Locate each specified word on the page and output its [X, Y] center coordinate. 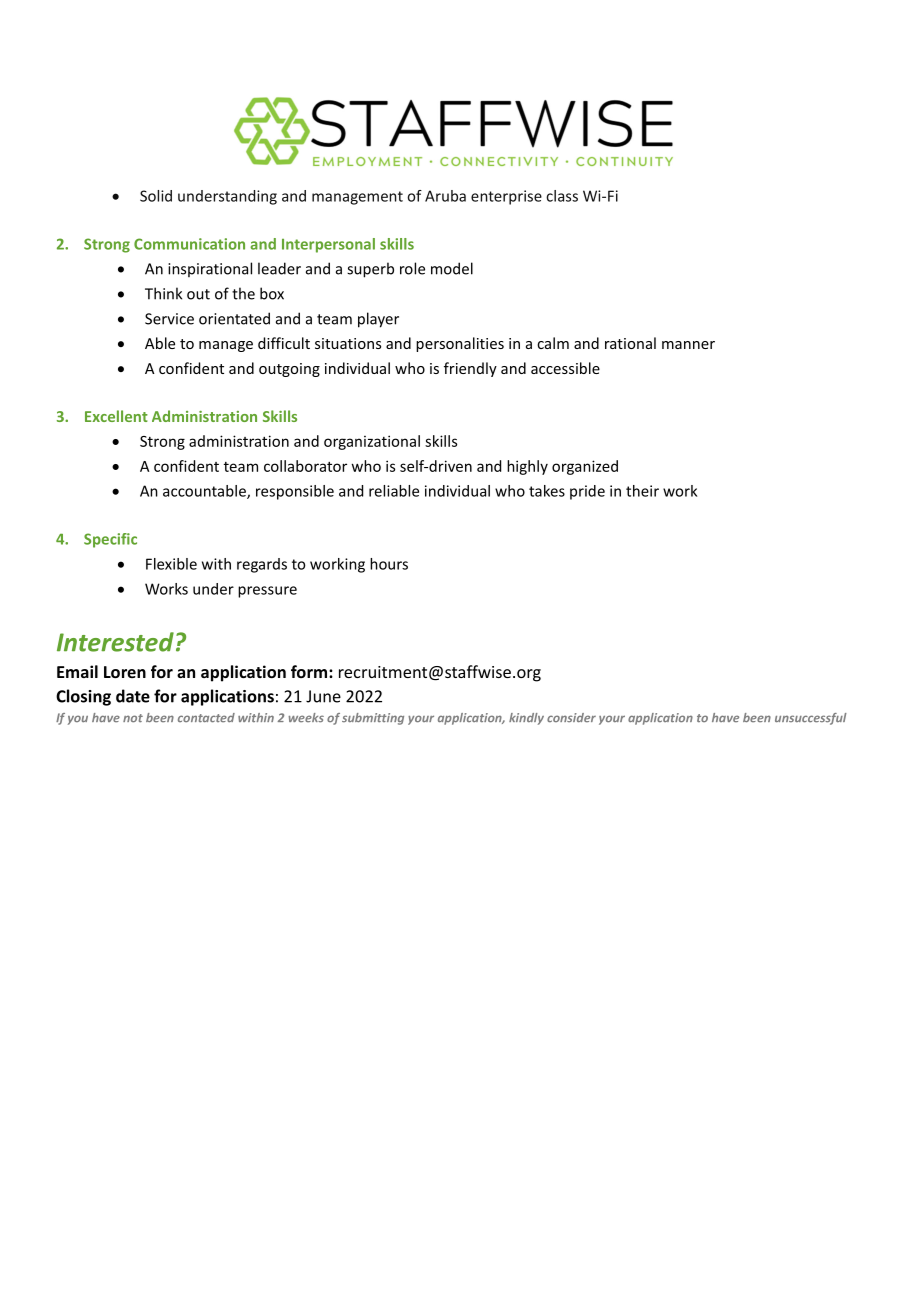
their [642, 491]
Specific [110, 540]
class [562, 196]
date [133, 696]
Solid [156, 196]
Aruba [445, 196]
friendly [470, 369]
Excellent [116, 416]
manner [688, 345]
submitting [373, 719]
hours [389, 564]
